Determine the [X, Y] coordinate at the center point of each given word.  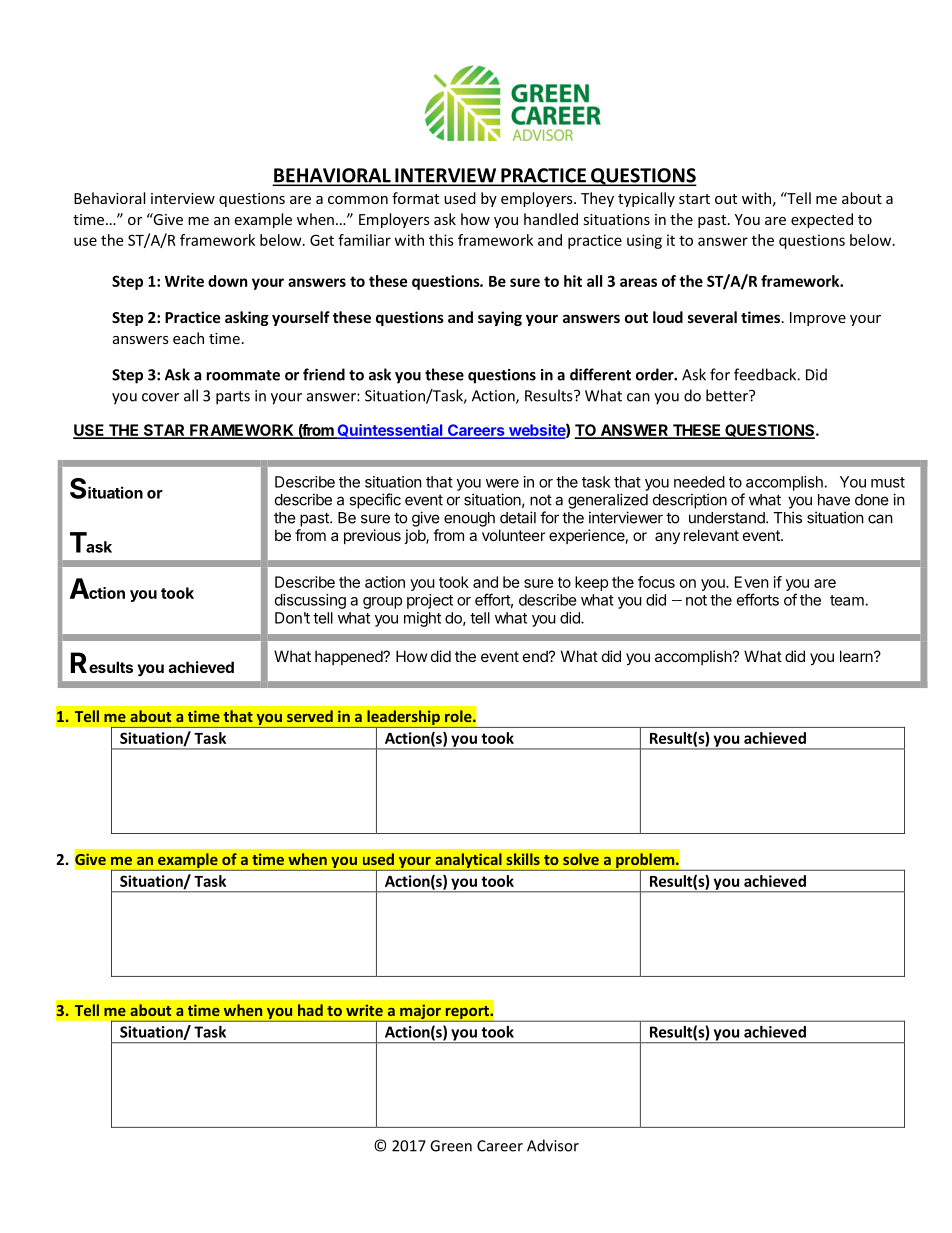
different [600, 374]
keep [591, 583]
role [459, 716]
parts [233, 398]
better [728, 395]
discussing [310, 601]
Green [451, 1146]
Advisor [553, 1145]
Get [322, 240]
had [310, 1010]
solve [581, 859]
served [310, 716]
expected [822, 220]
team [847, 600]
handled [551, 219]
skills [523, 859]
